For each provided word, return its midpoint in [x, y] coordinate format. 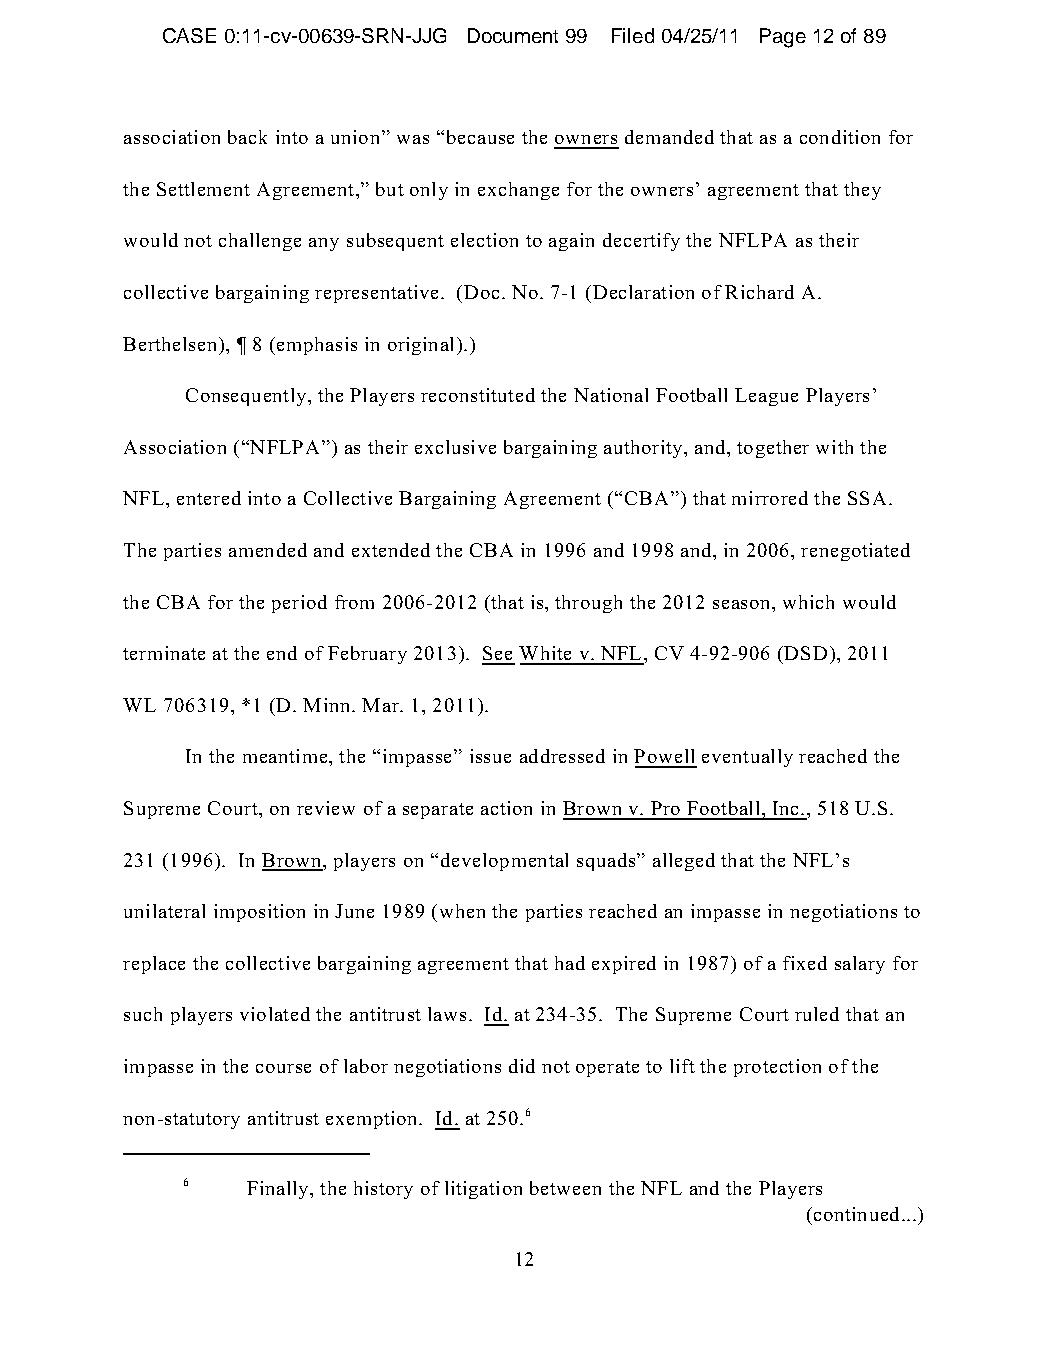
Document [513, 35]
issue [490, 756]
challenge [260, 242]
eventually [747, 758]
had [570, 963]
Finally [279, 1190]
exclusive [455, 447]
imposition [259, 913]
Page [783, 38]
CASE [189, 35]
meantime [286, 756]
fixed [805, 963]
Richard [759, 292]
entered [209, 498]
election [484, 240]
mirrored [770, 498]
